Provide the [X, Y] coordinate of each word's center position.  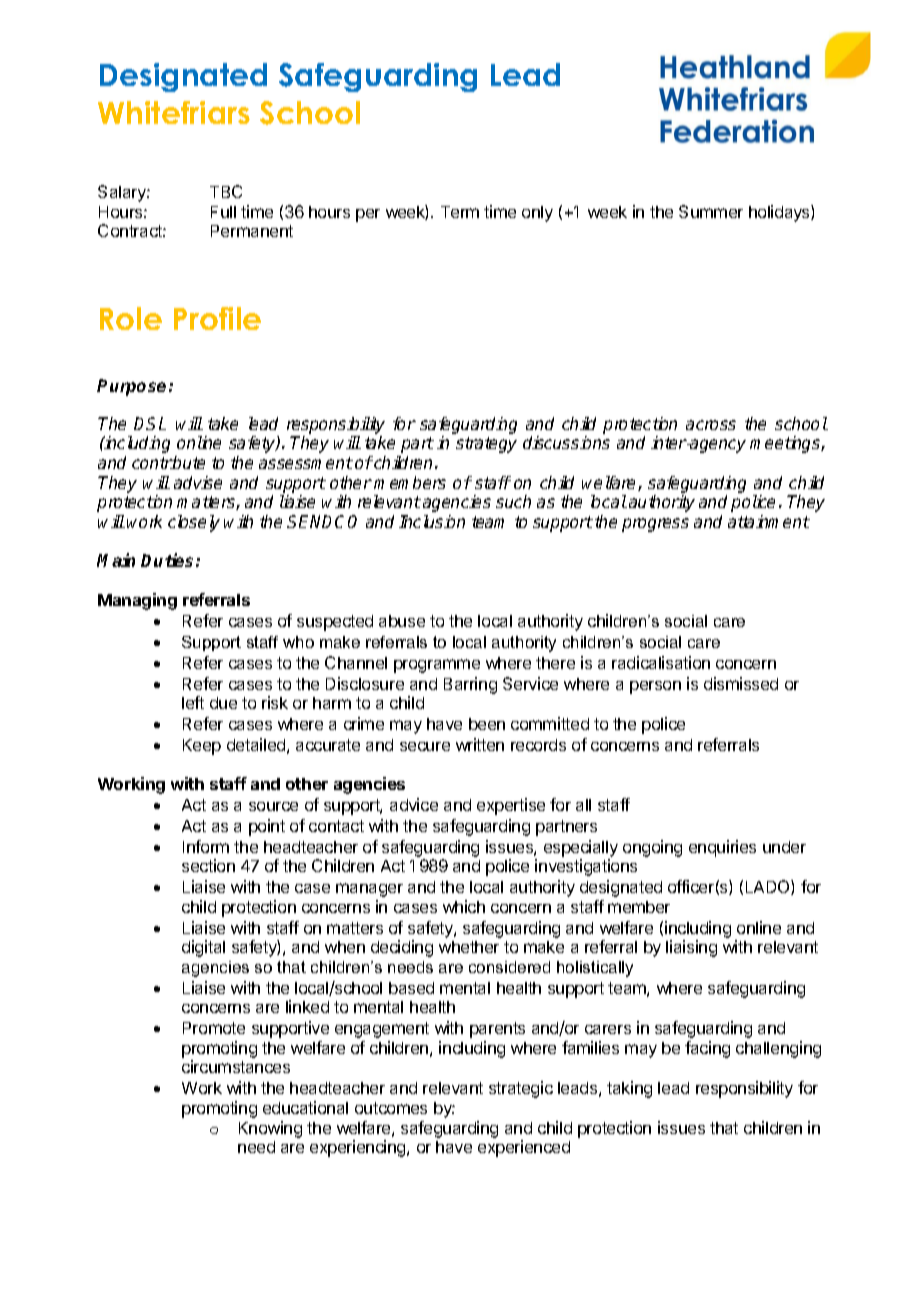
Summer [711, 211]
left [193, 702]
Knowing [270, 1129]
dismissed [741, 683]
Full [223, 212]
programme [437, 666]
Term [460, 212]
